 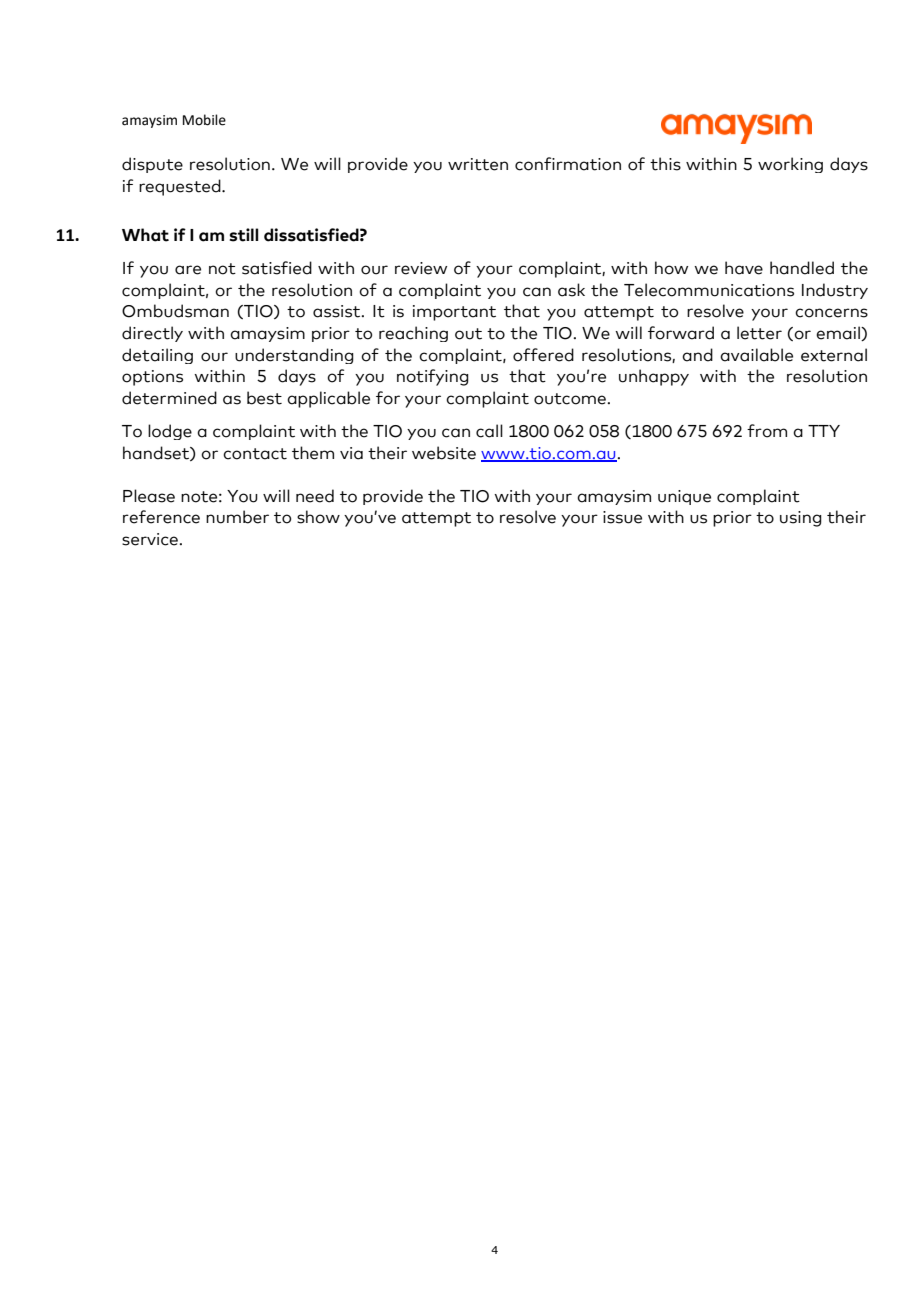 What do you see at coordinates (421, 268) in the document?
I see `review` at bounding box center [421, 268].
